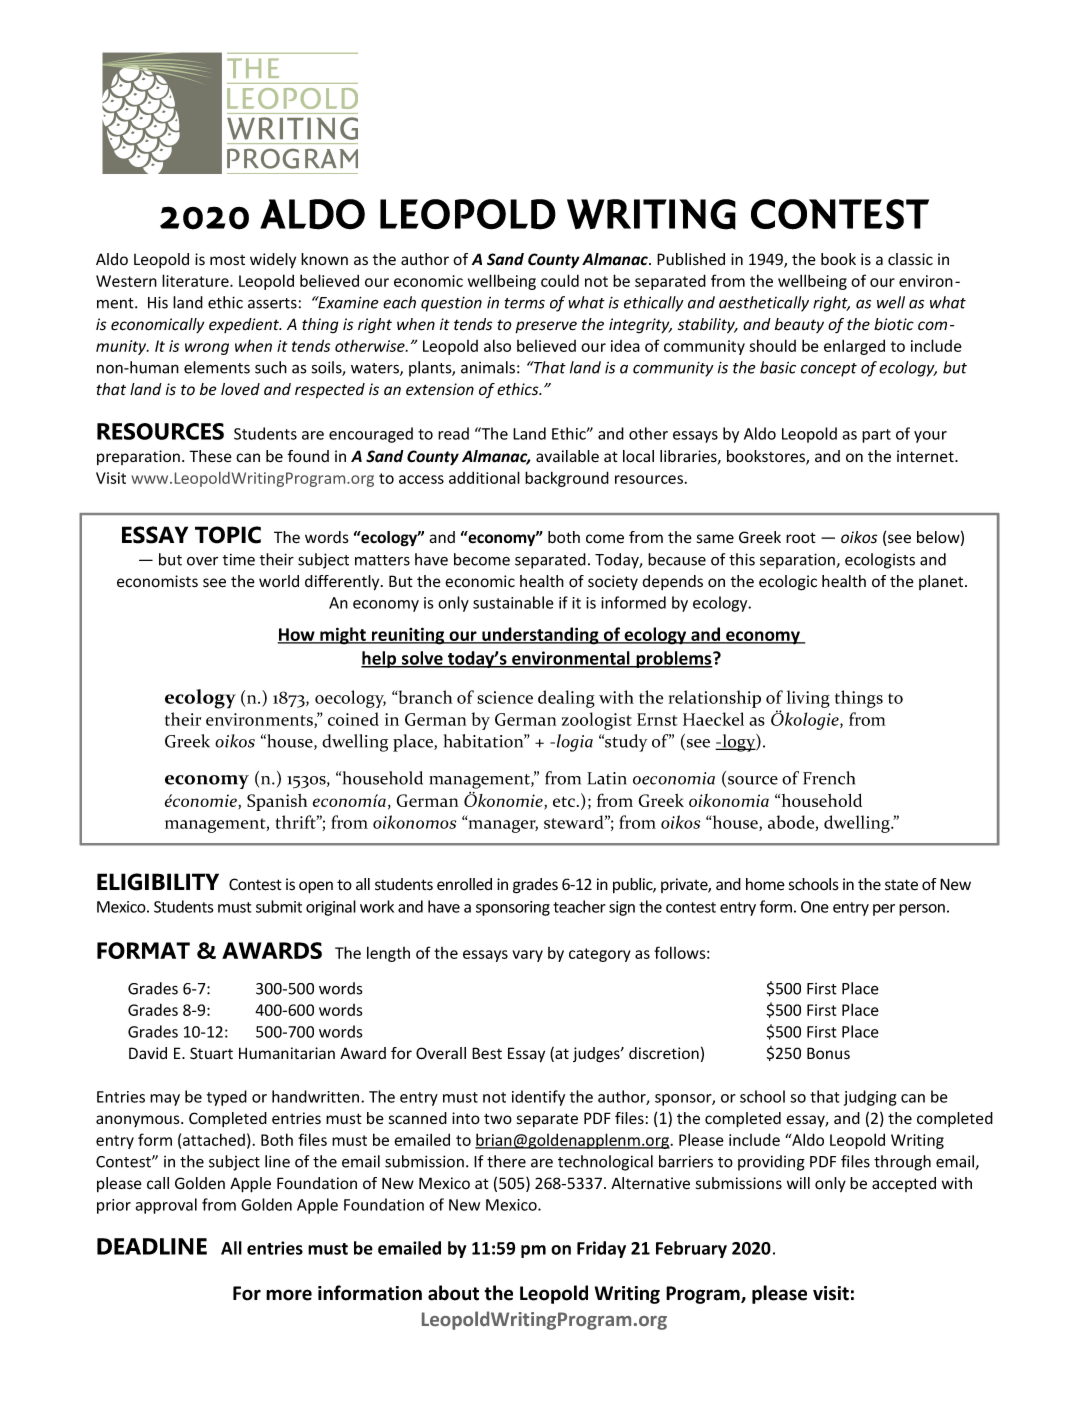 This screenshot has width=1085, height=1405. What do you see at coordinates (527, 956) in the screenshot?
I see `vary` at bounding box center [527, 956].
